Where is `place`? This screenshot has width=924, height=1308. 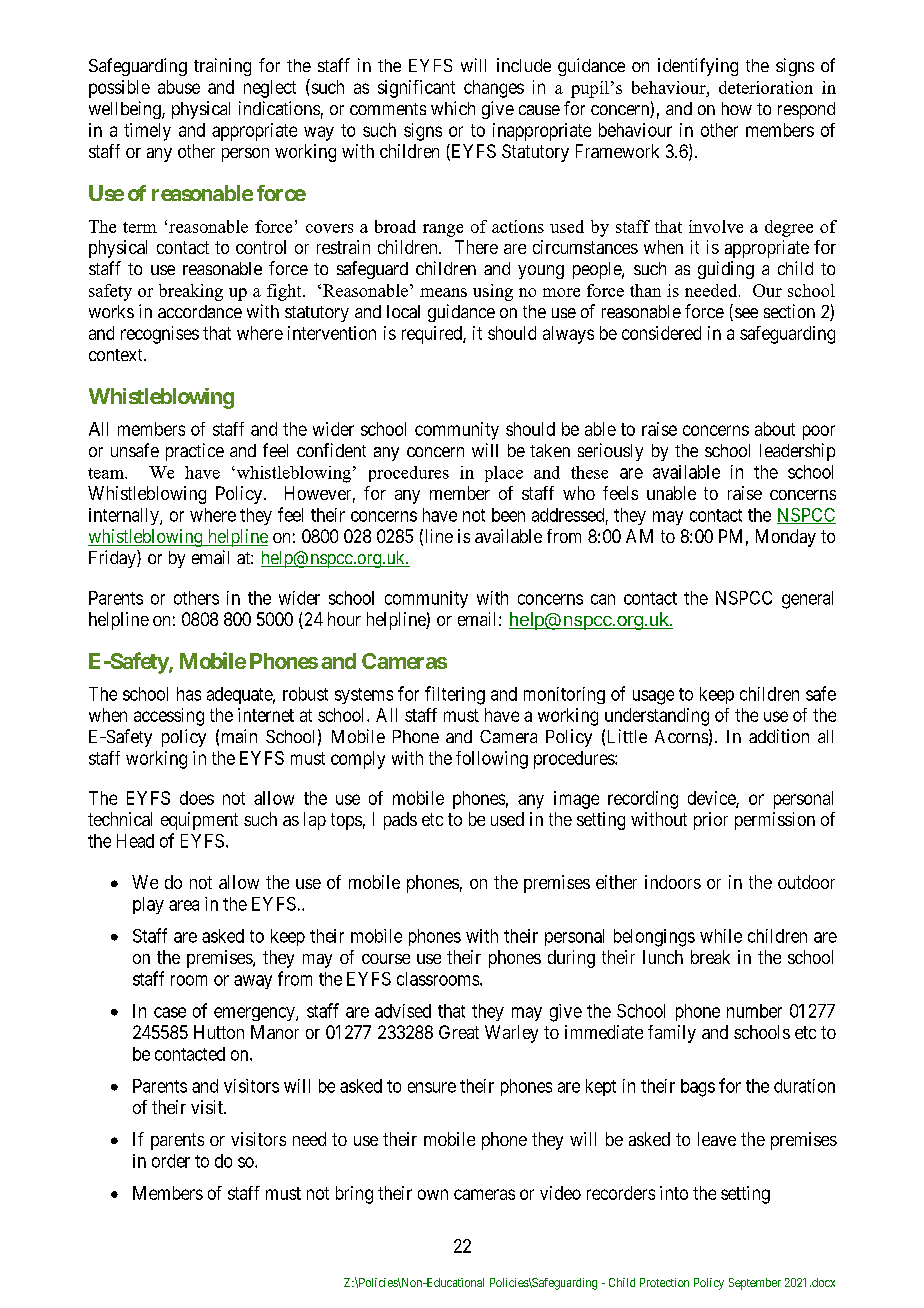 place is located at coordinates (504, 474).
